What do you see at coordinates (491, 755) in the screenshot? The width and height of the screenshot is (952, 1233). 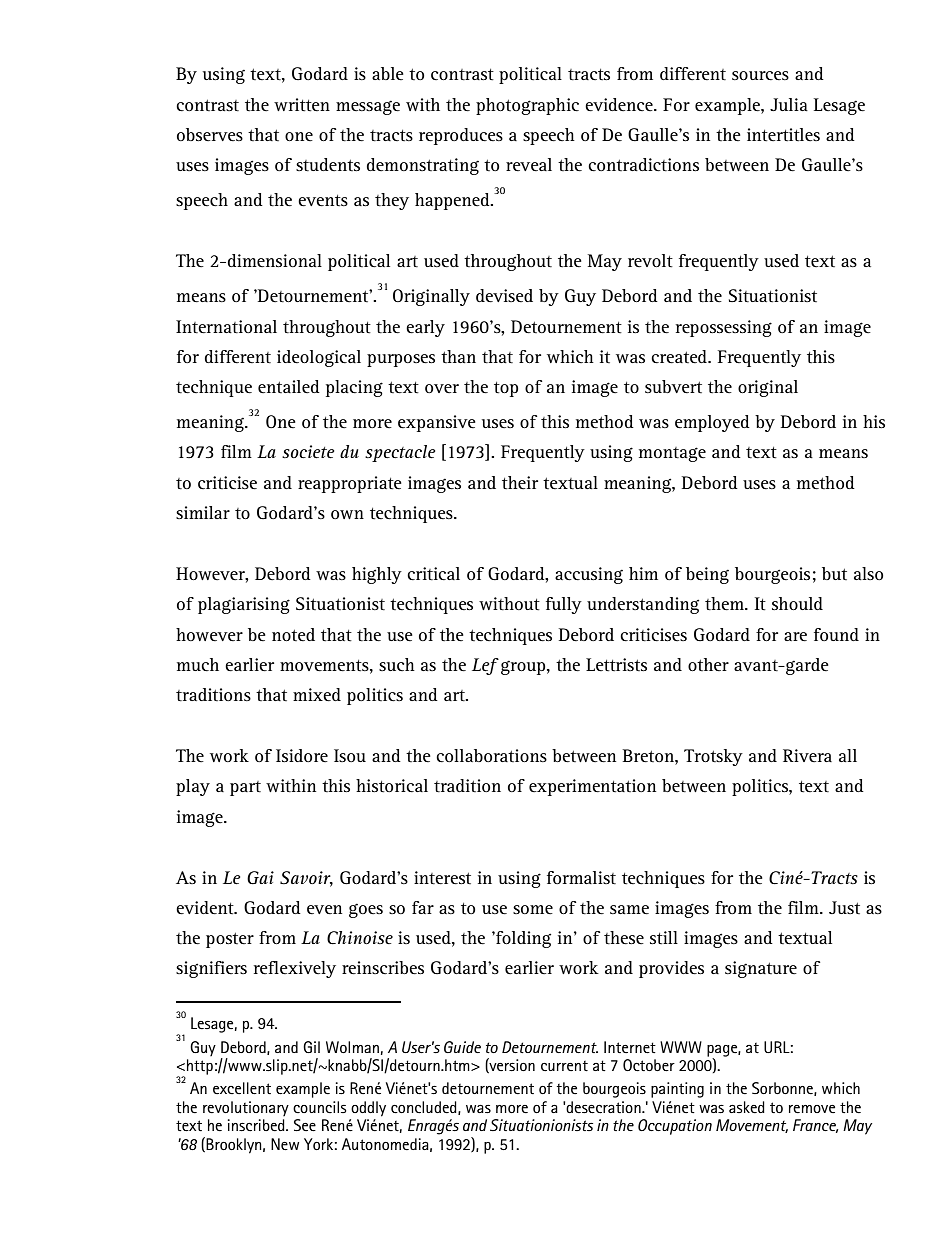 I see `collaborations` at bounding box center [491, 755].
